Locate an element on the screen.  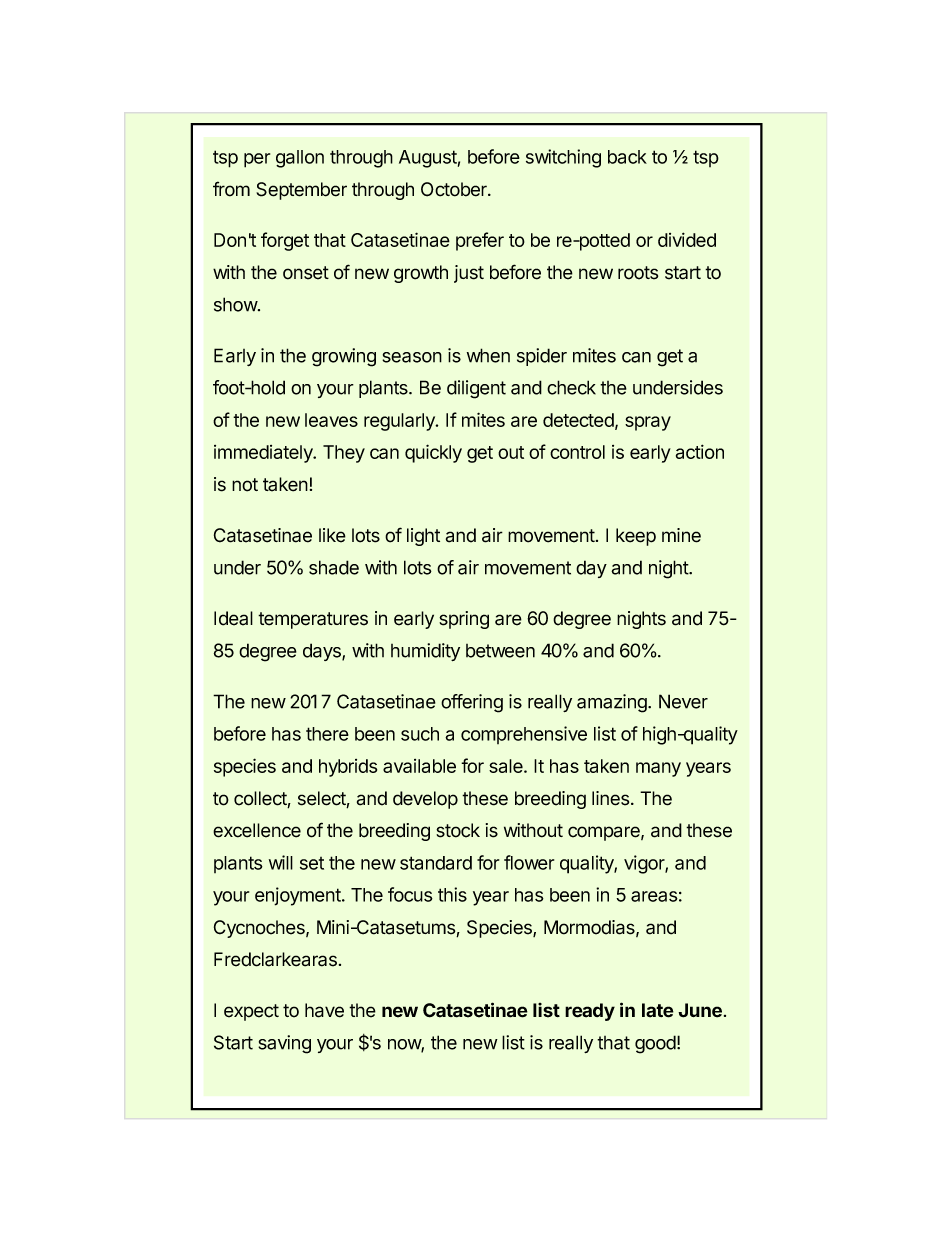
September is located at coordinates (301, 191).
